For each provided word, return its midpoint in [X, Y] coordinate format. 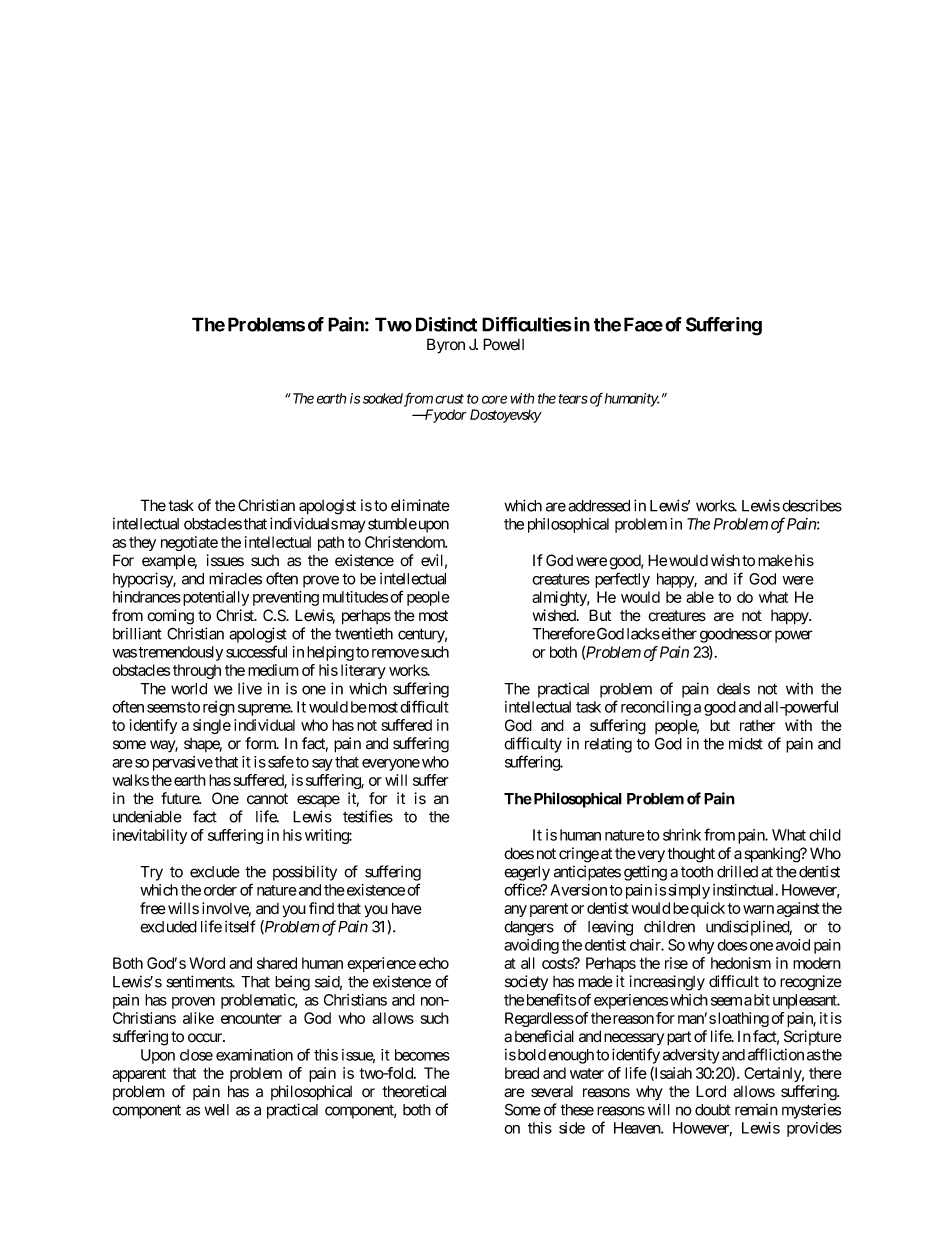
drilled [737, 871]
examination [254, 1055]
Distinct [446, 324]
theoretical [414, 1091]
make [775, 561]
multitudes [355, 597]
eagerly [527, 873]
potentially [214, 598]
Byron [446, 346]
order [220, 890]
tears [573, 399]
